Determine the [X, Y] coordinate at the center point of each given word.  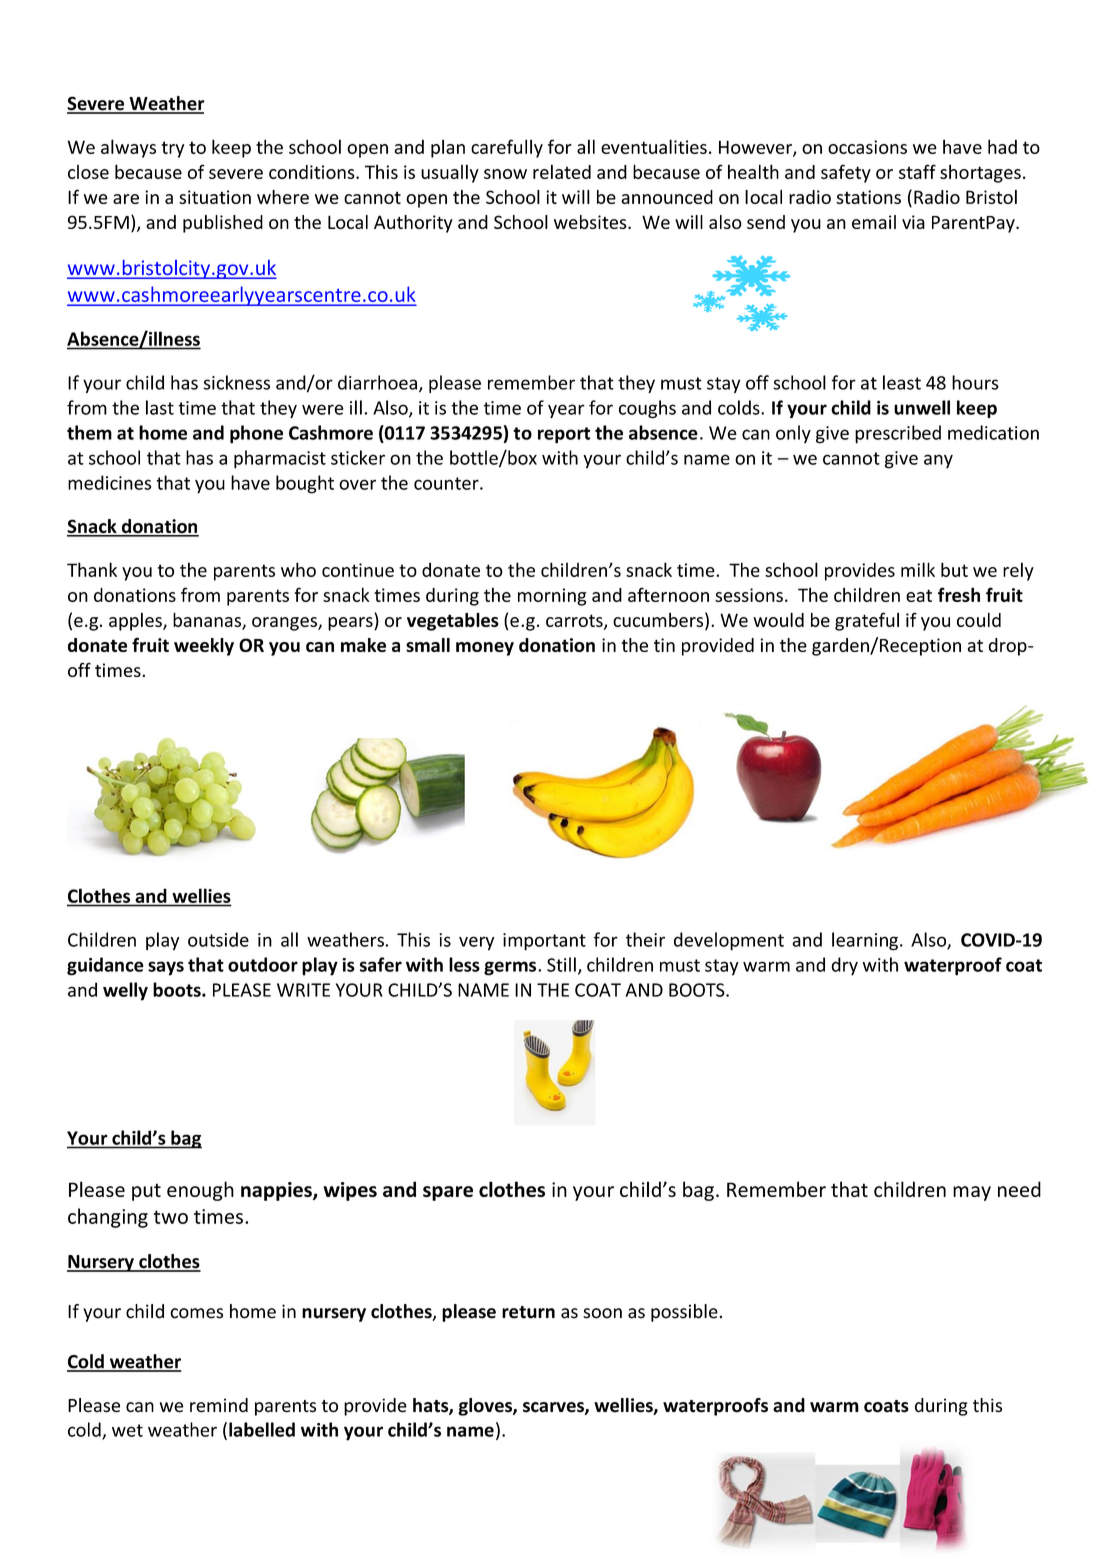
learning [865, 941]
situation [215, 197]
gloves [486, 1407]
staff [917, 171]
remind [219, 1405]
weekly [204, 647]
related [562, 171]
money [485, 649]
